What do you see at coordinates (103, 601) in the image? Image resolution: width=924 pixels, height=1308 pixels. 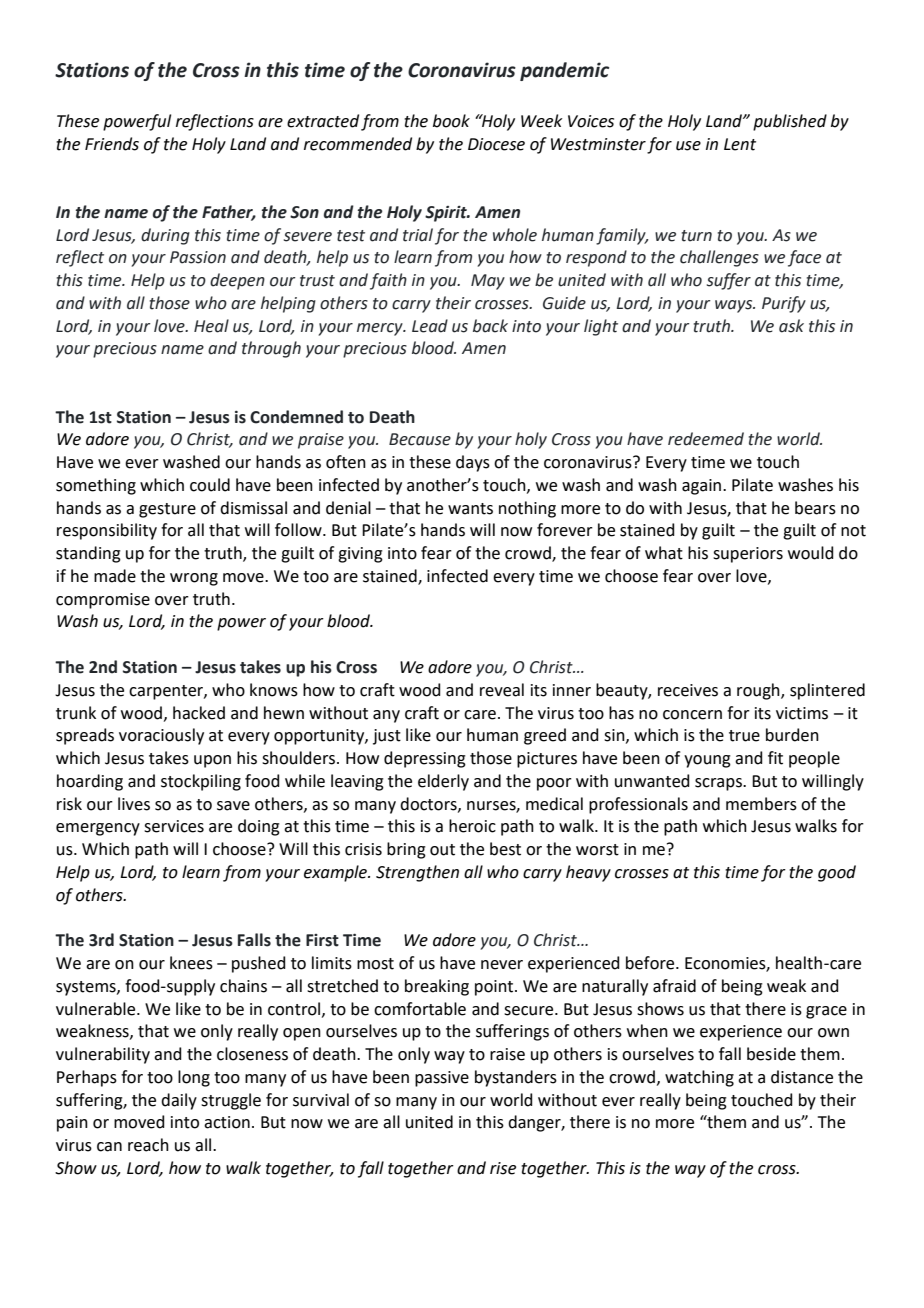 I see `compromise` at bounding box center [103, 601].
